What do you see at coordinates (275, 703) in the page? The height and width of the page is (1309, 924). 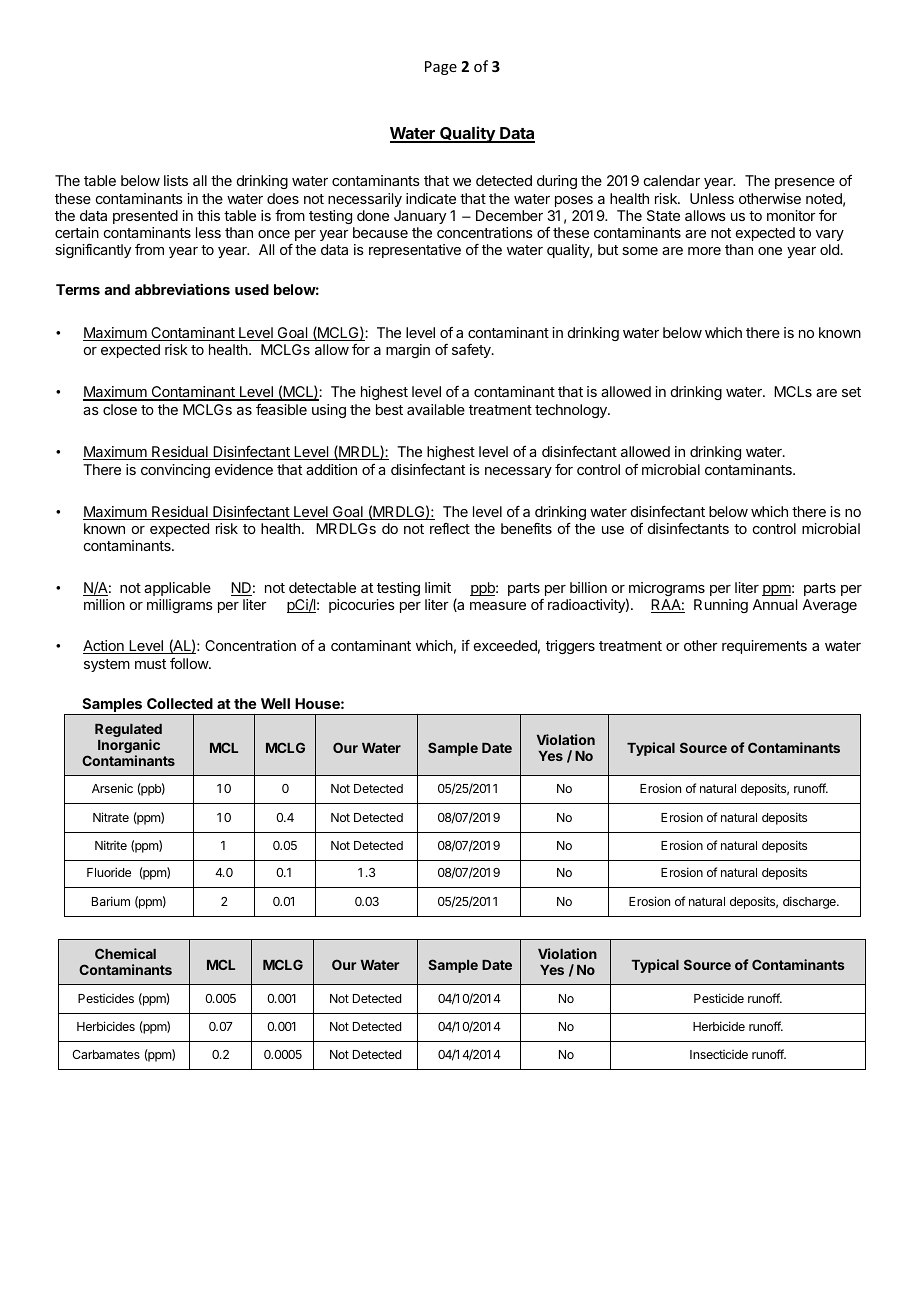 I see `Well` at bounding box center [275, 703].
